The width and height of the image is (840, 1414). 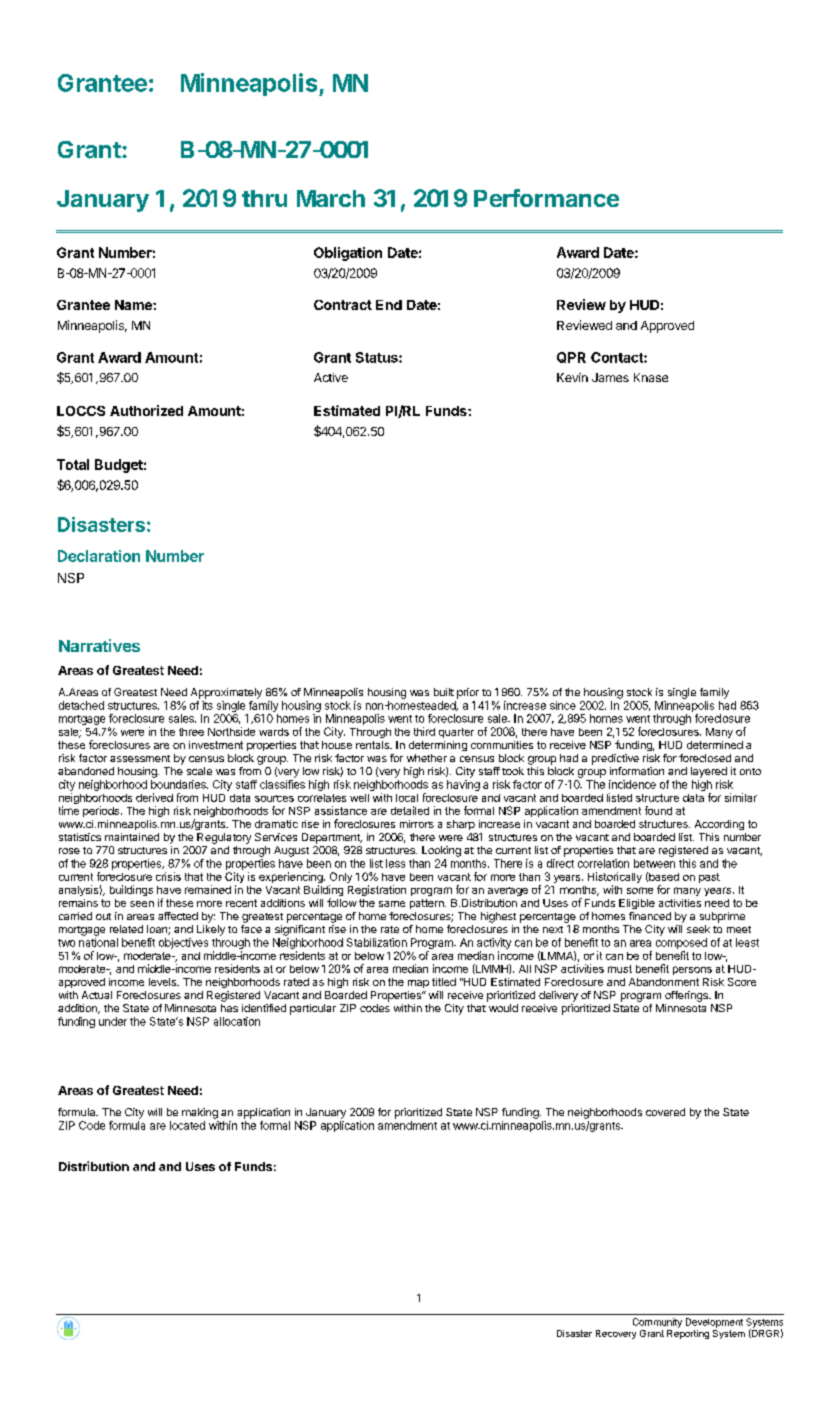 What do you see at coordinates (99, 556) in the image?
I see `Declaration` at bounding box center [99, 556].
